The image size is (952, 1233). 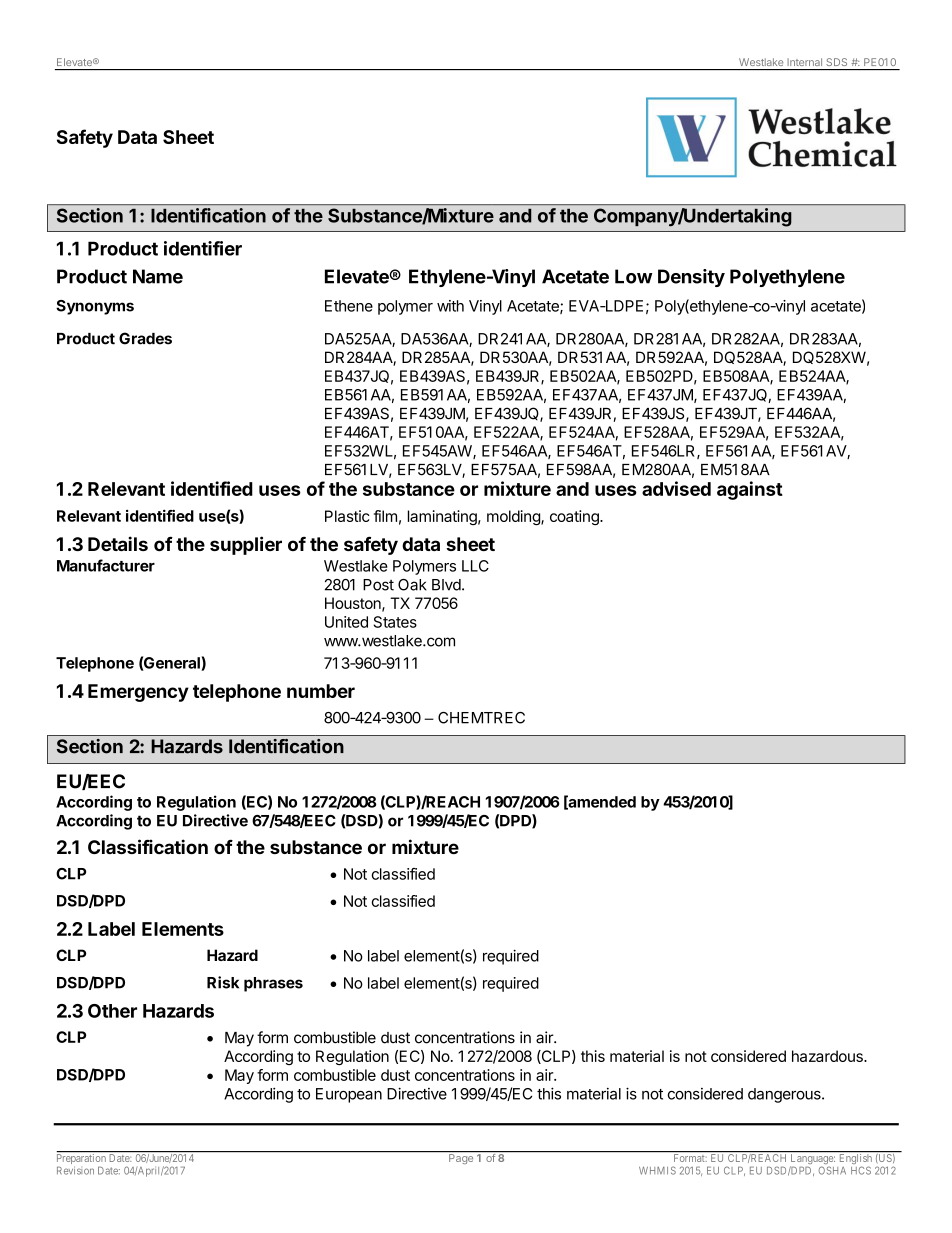 I want to click on with, so click(x=450, y=306).
